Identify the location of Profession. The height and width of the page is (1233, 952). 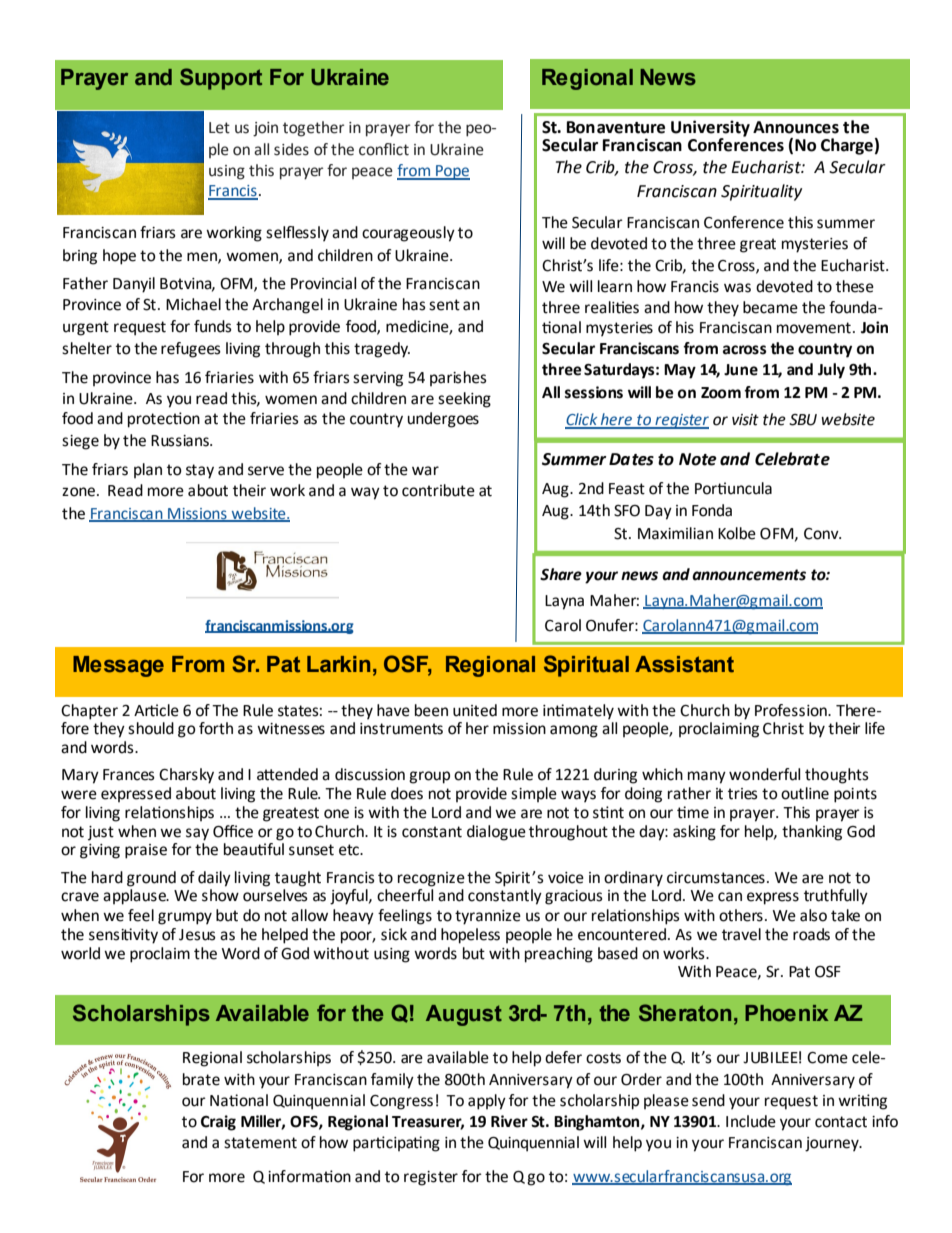
(792, 710).
